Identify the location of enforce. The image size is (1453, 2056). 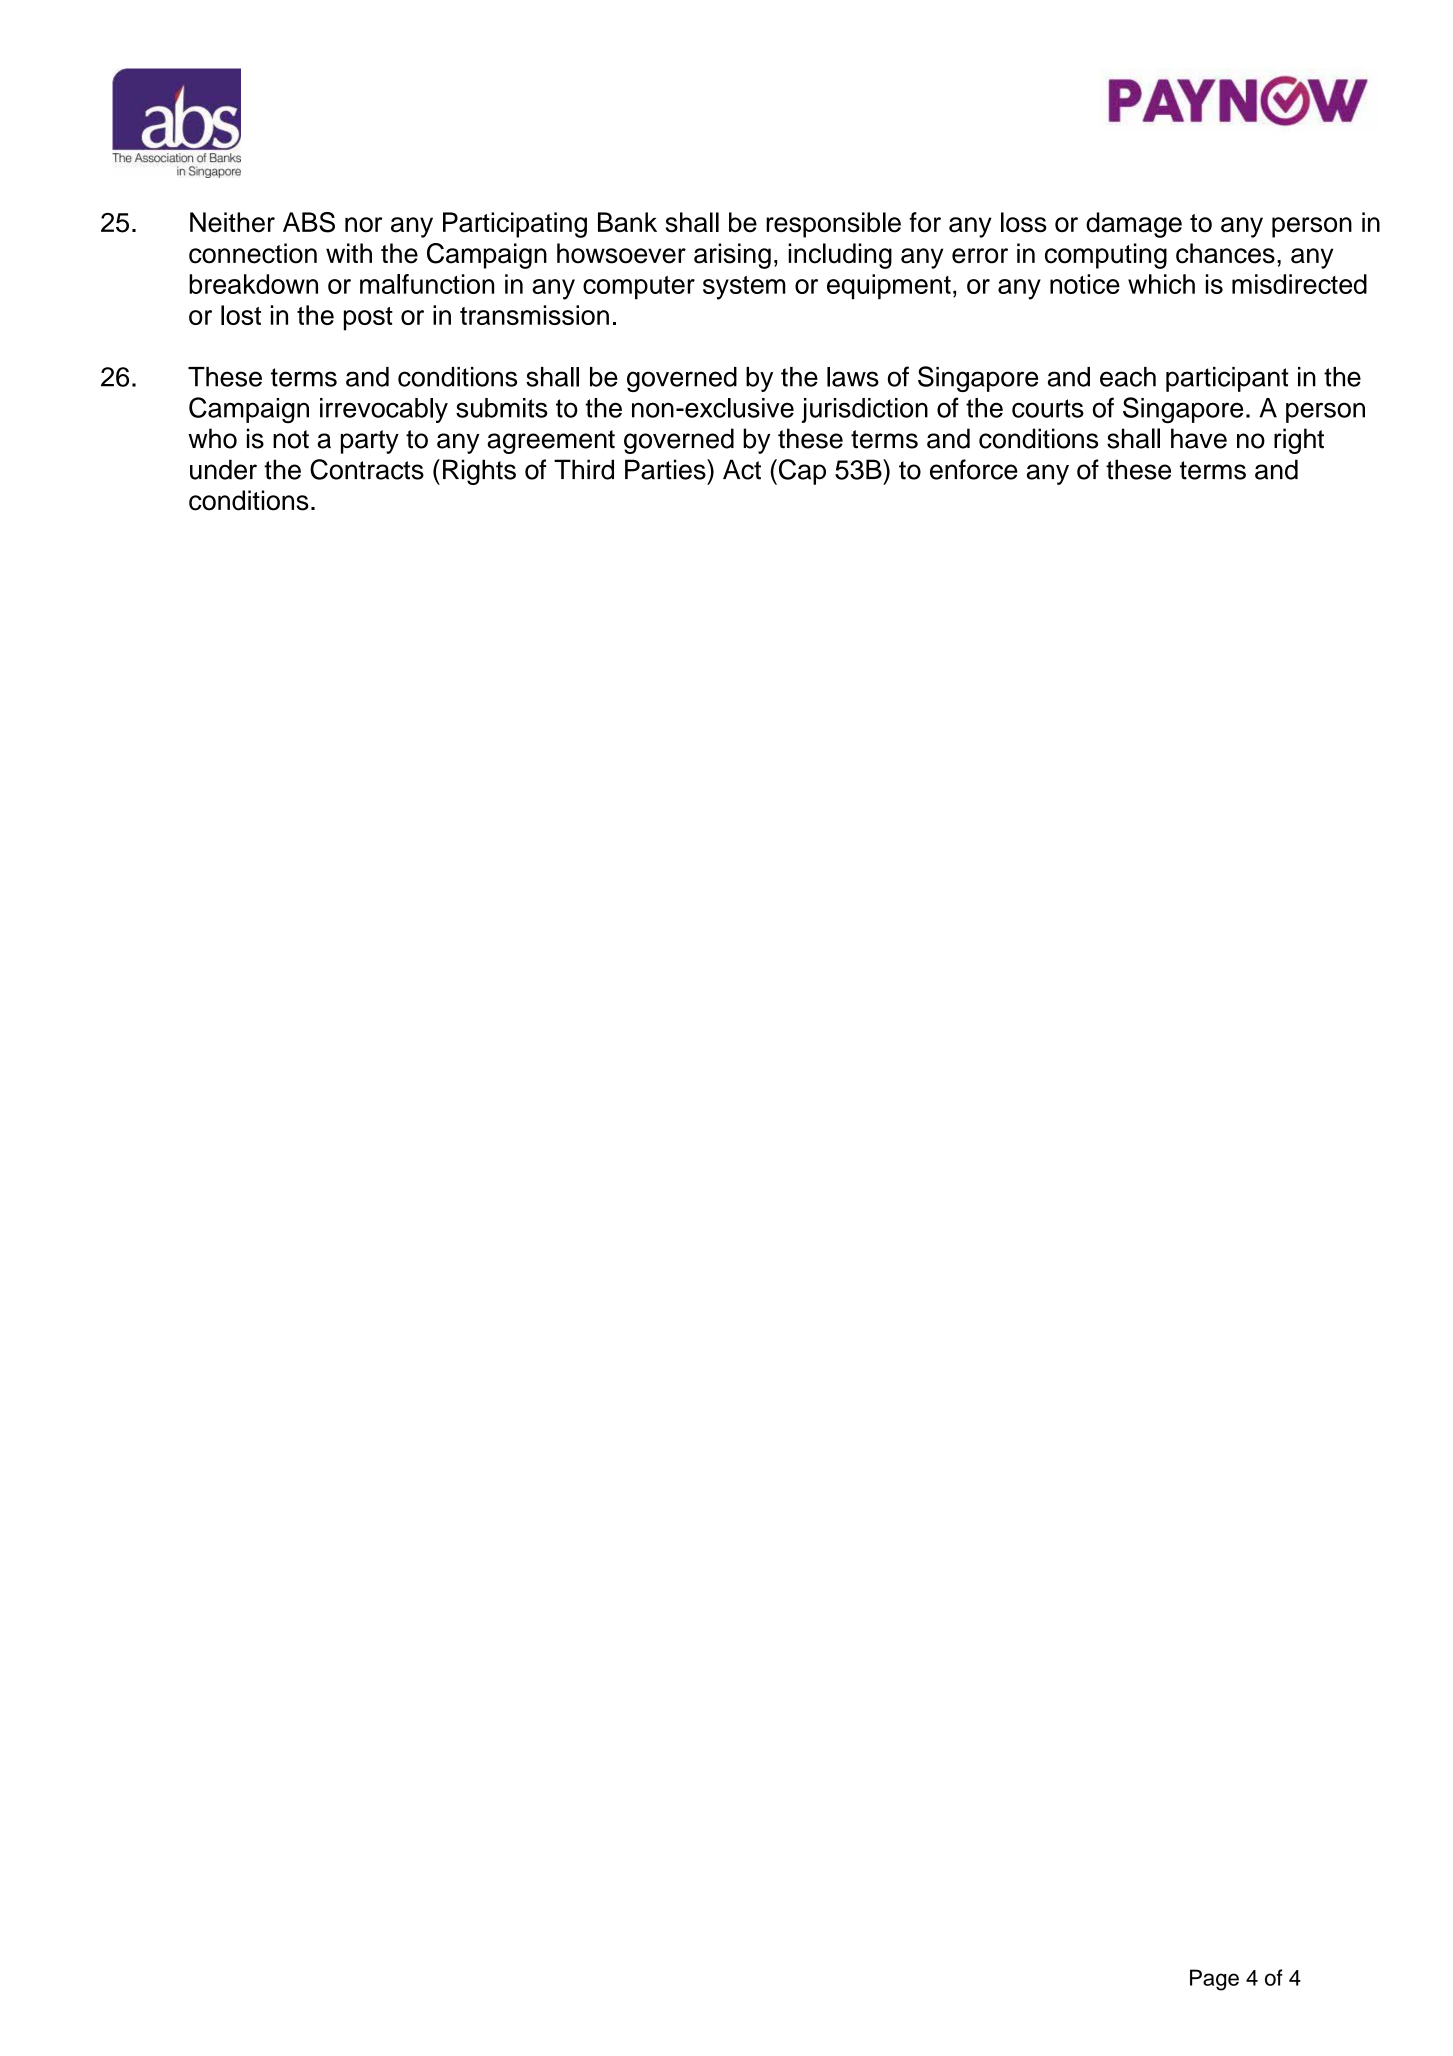
(974, 469).
